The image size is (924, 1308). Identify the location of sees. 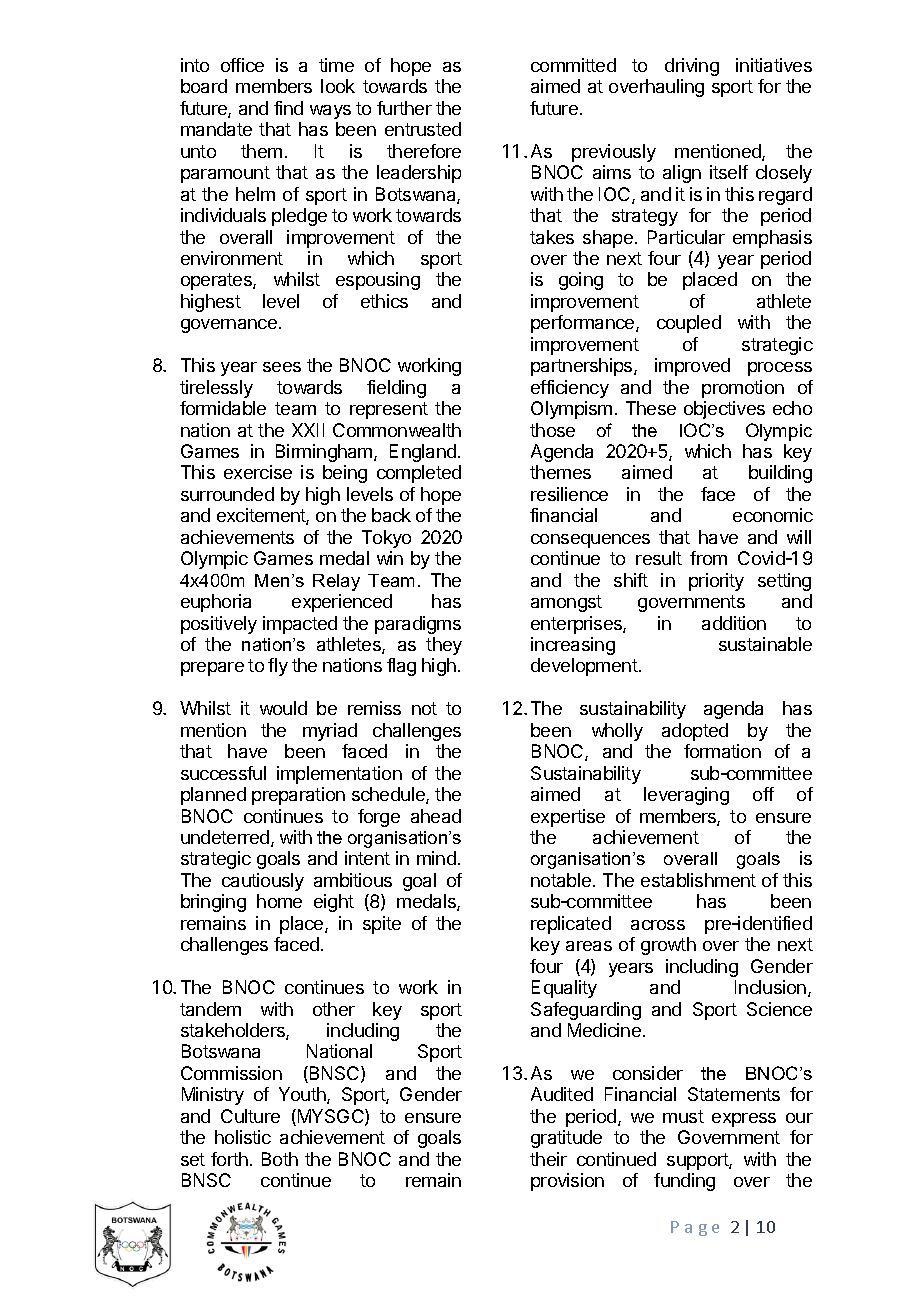
(282, 367).
